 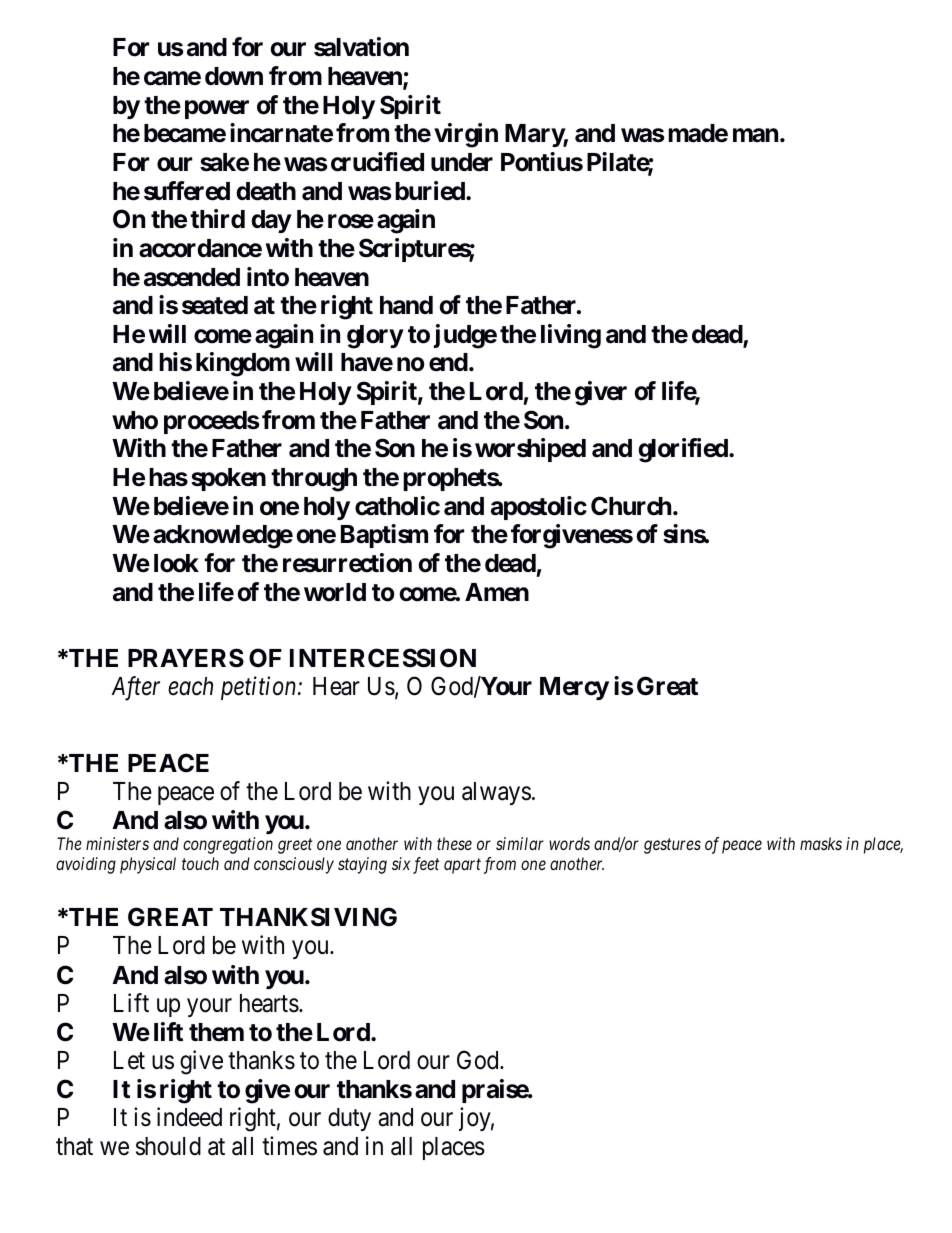 I want to click on duty, so click(x=349, y=1119).
